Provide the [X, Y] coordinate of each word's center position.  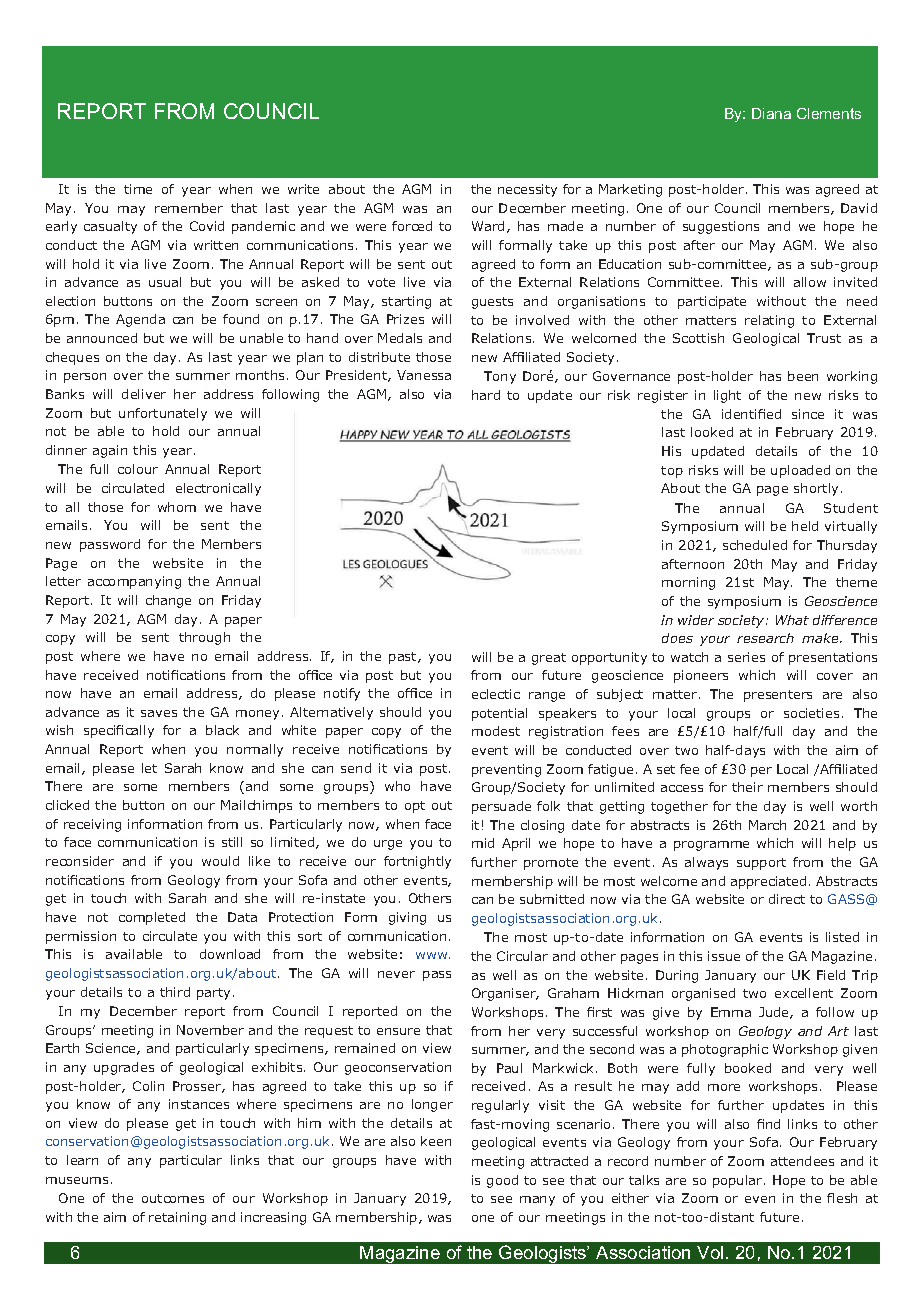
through [204, 638]
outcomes [173, 1198]
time [138, 189]
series [746, 657]
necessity [527, 190]
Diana [771, 113]
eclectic [496, 694]
